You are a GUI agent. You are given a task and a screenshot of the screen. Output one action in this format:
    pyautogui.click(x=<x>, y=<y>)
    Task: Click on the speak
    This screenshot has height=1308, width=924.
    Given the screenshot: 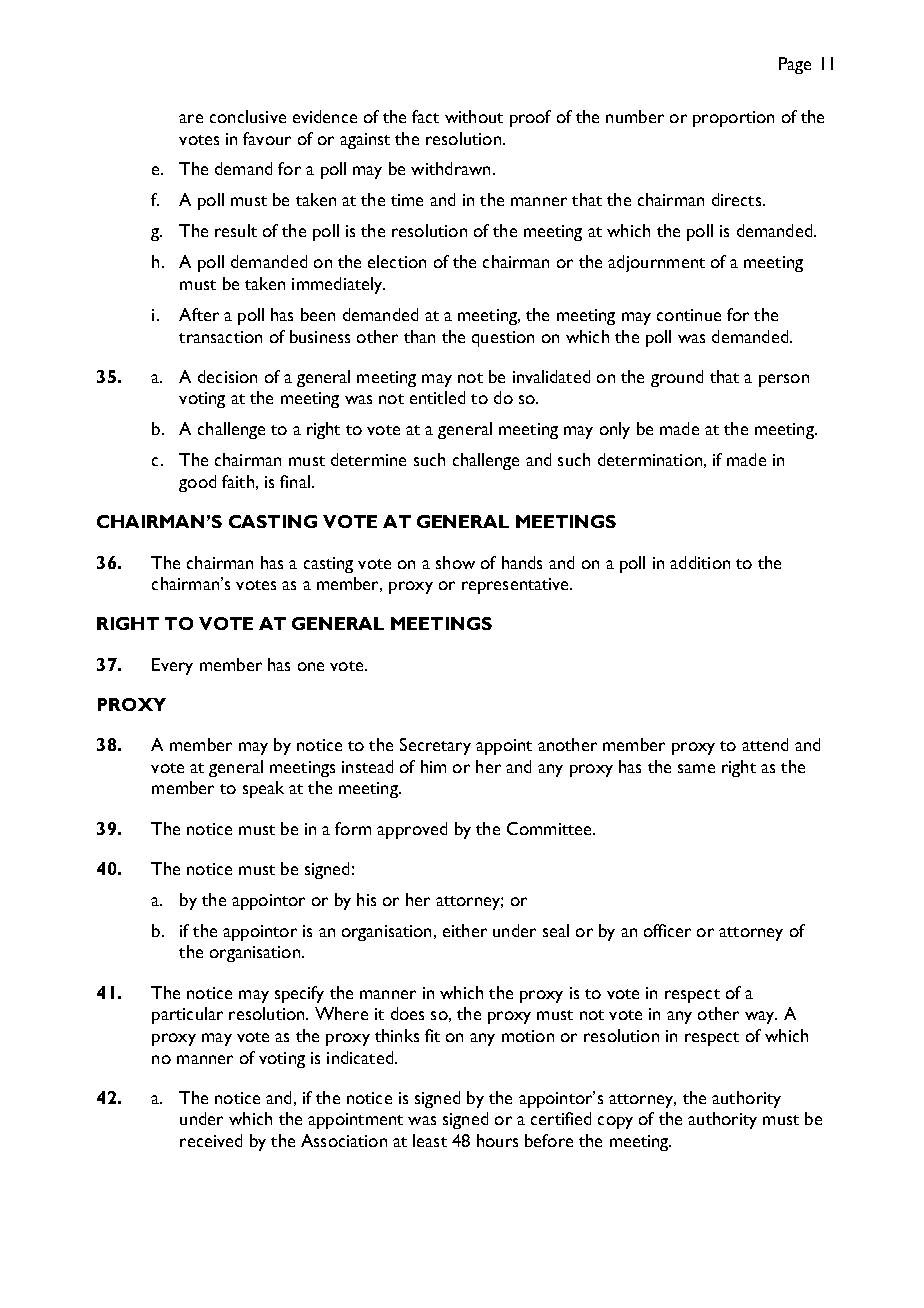 What is the action you would take?
    pyautogui.click(x=263, y=789)
